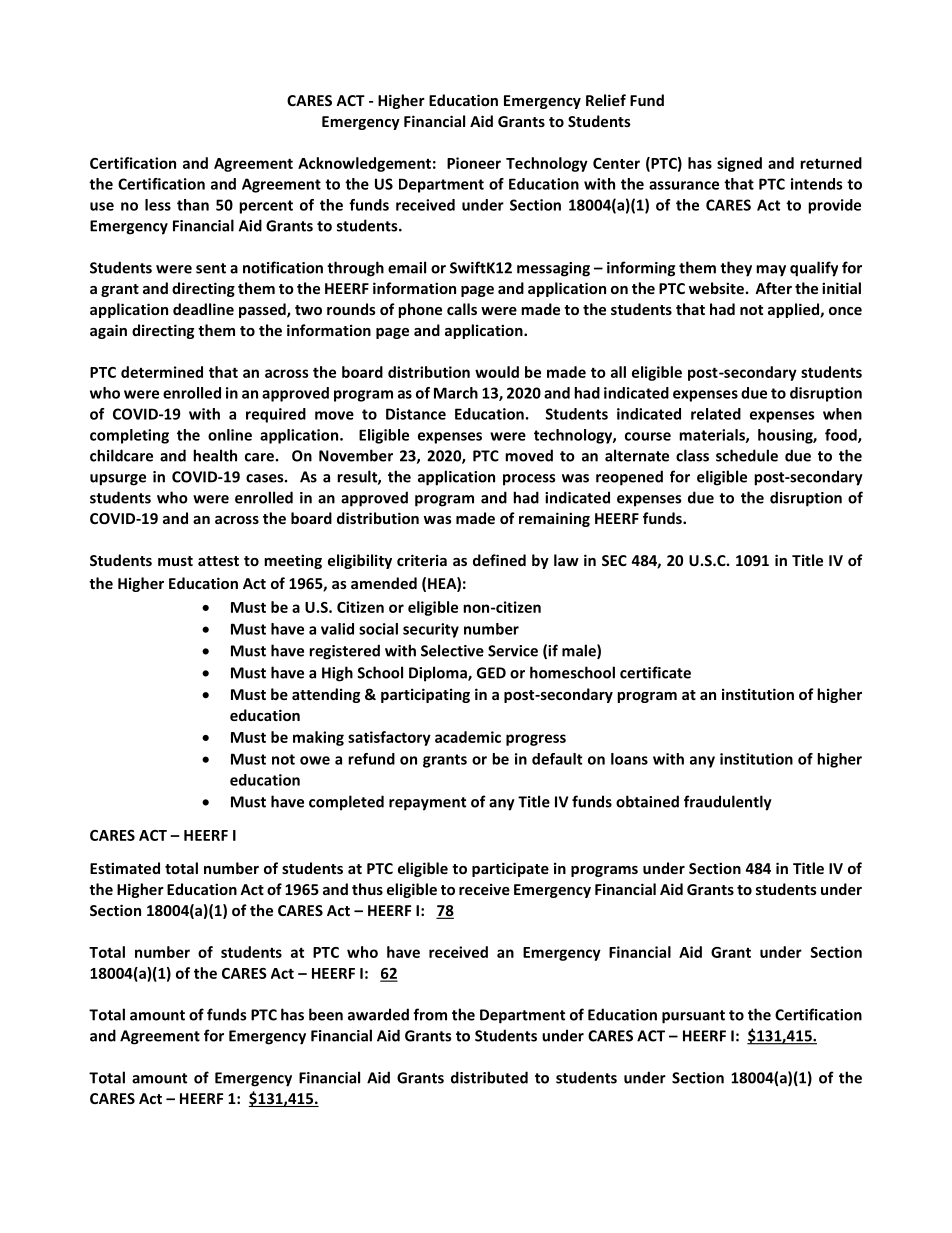 The width and height of the screenshot is (952, 1233). I want to click on Pioneer, so click(474, 163).
